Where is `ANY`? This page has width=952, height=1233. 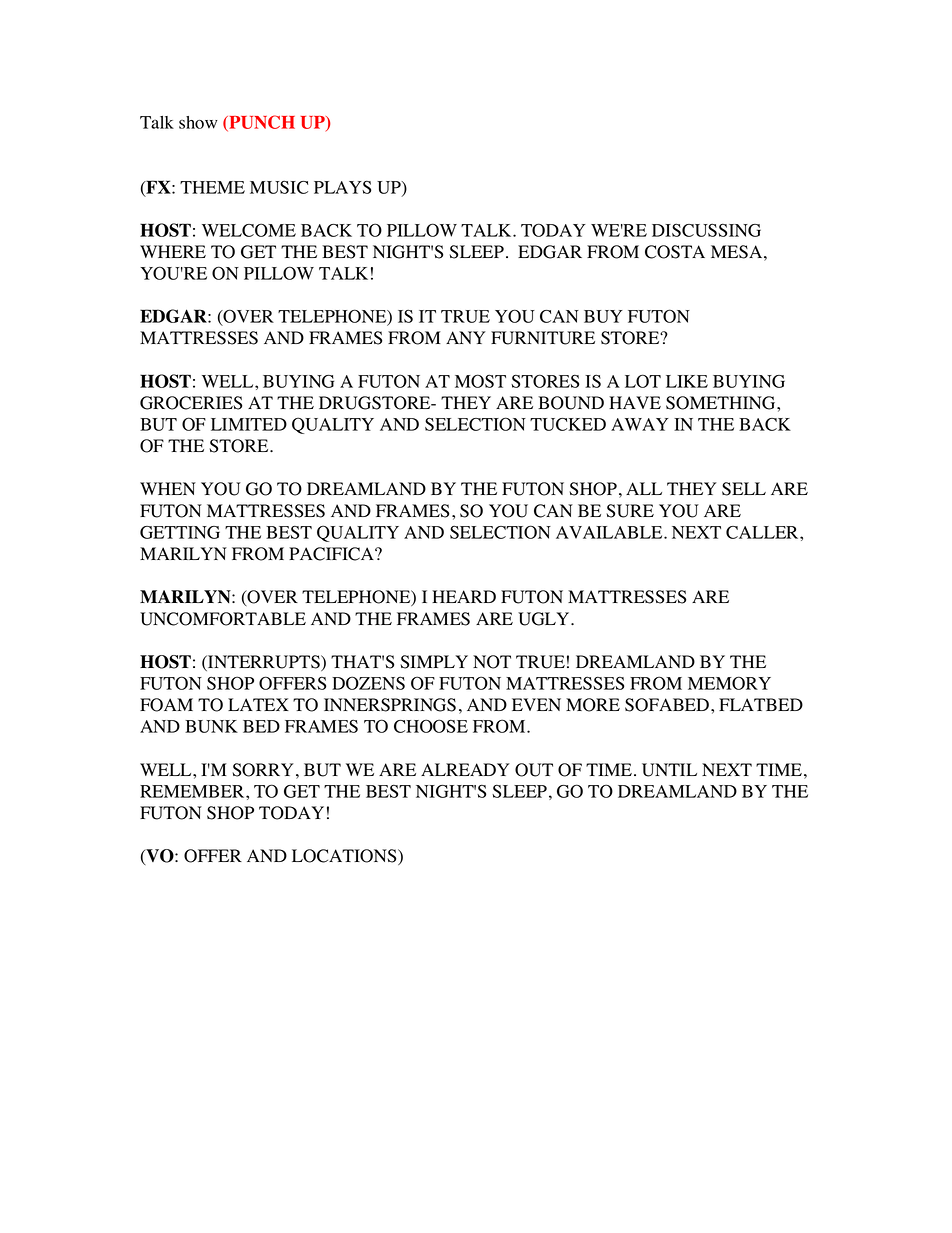 ANY is located at coordinates (466, 337).
